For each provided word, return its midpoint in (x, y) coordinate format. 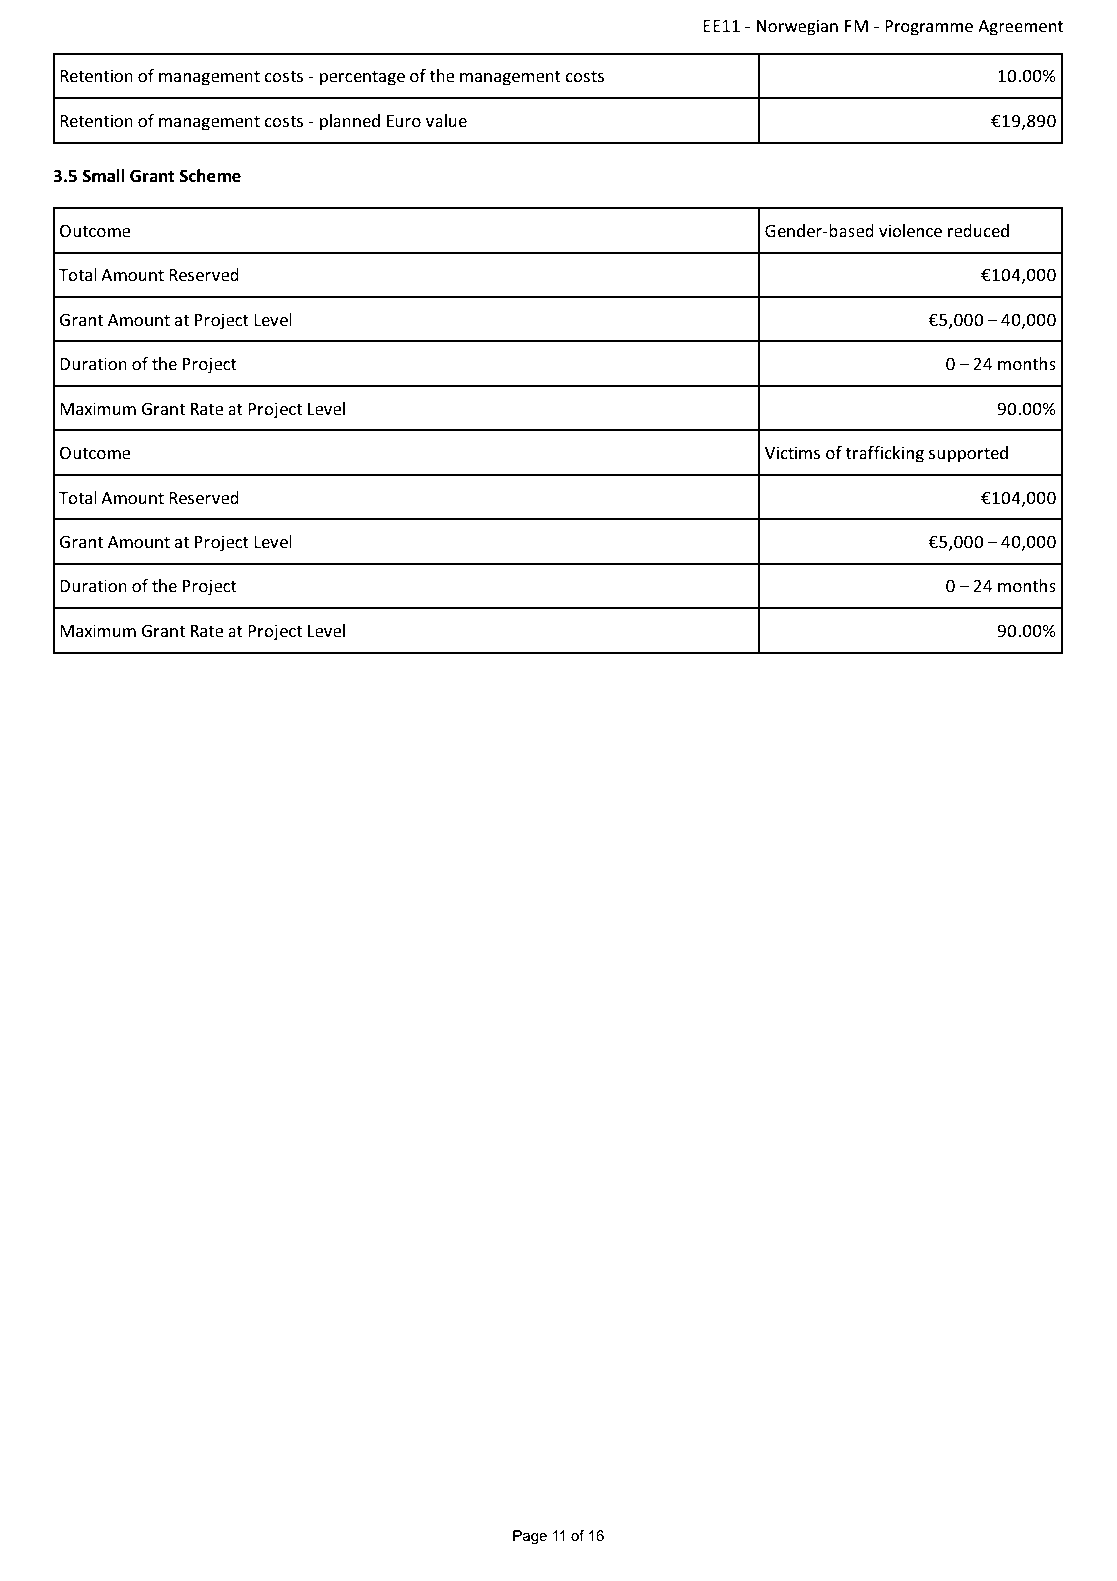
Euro (403, 121)
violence (910, 230)
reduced (978, 230)
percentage (362, 78)
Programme (929, 28)
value (446, 120)
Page (530, 1537)
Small (104, 176)
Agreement (1020, 28)
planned (350, 122)
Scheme (210, 176)
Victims (792, 452)
